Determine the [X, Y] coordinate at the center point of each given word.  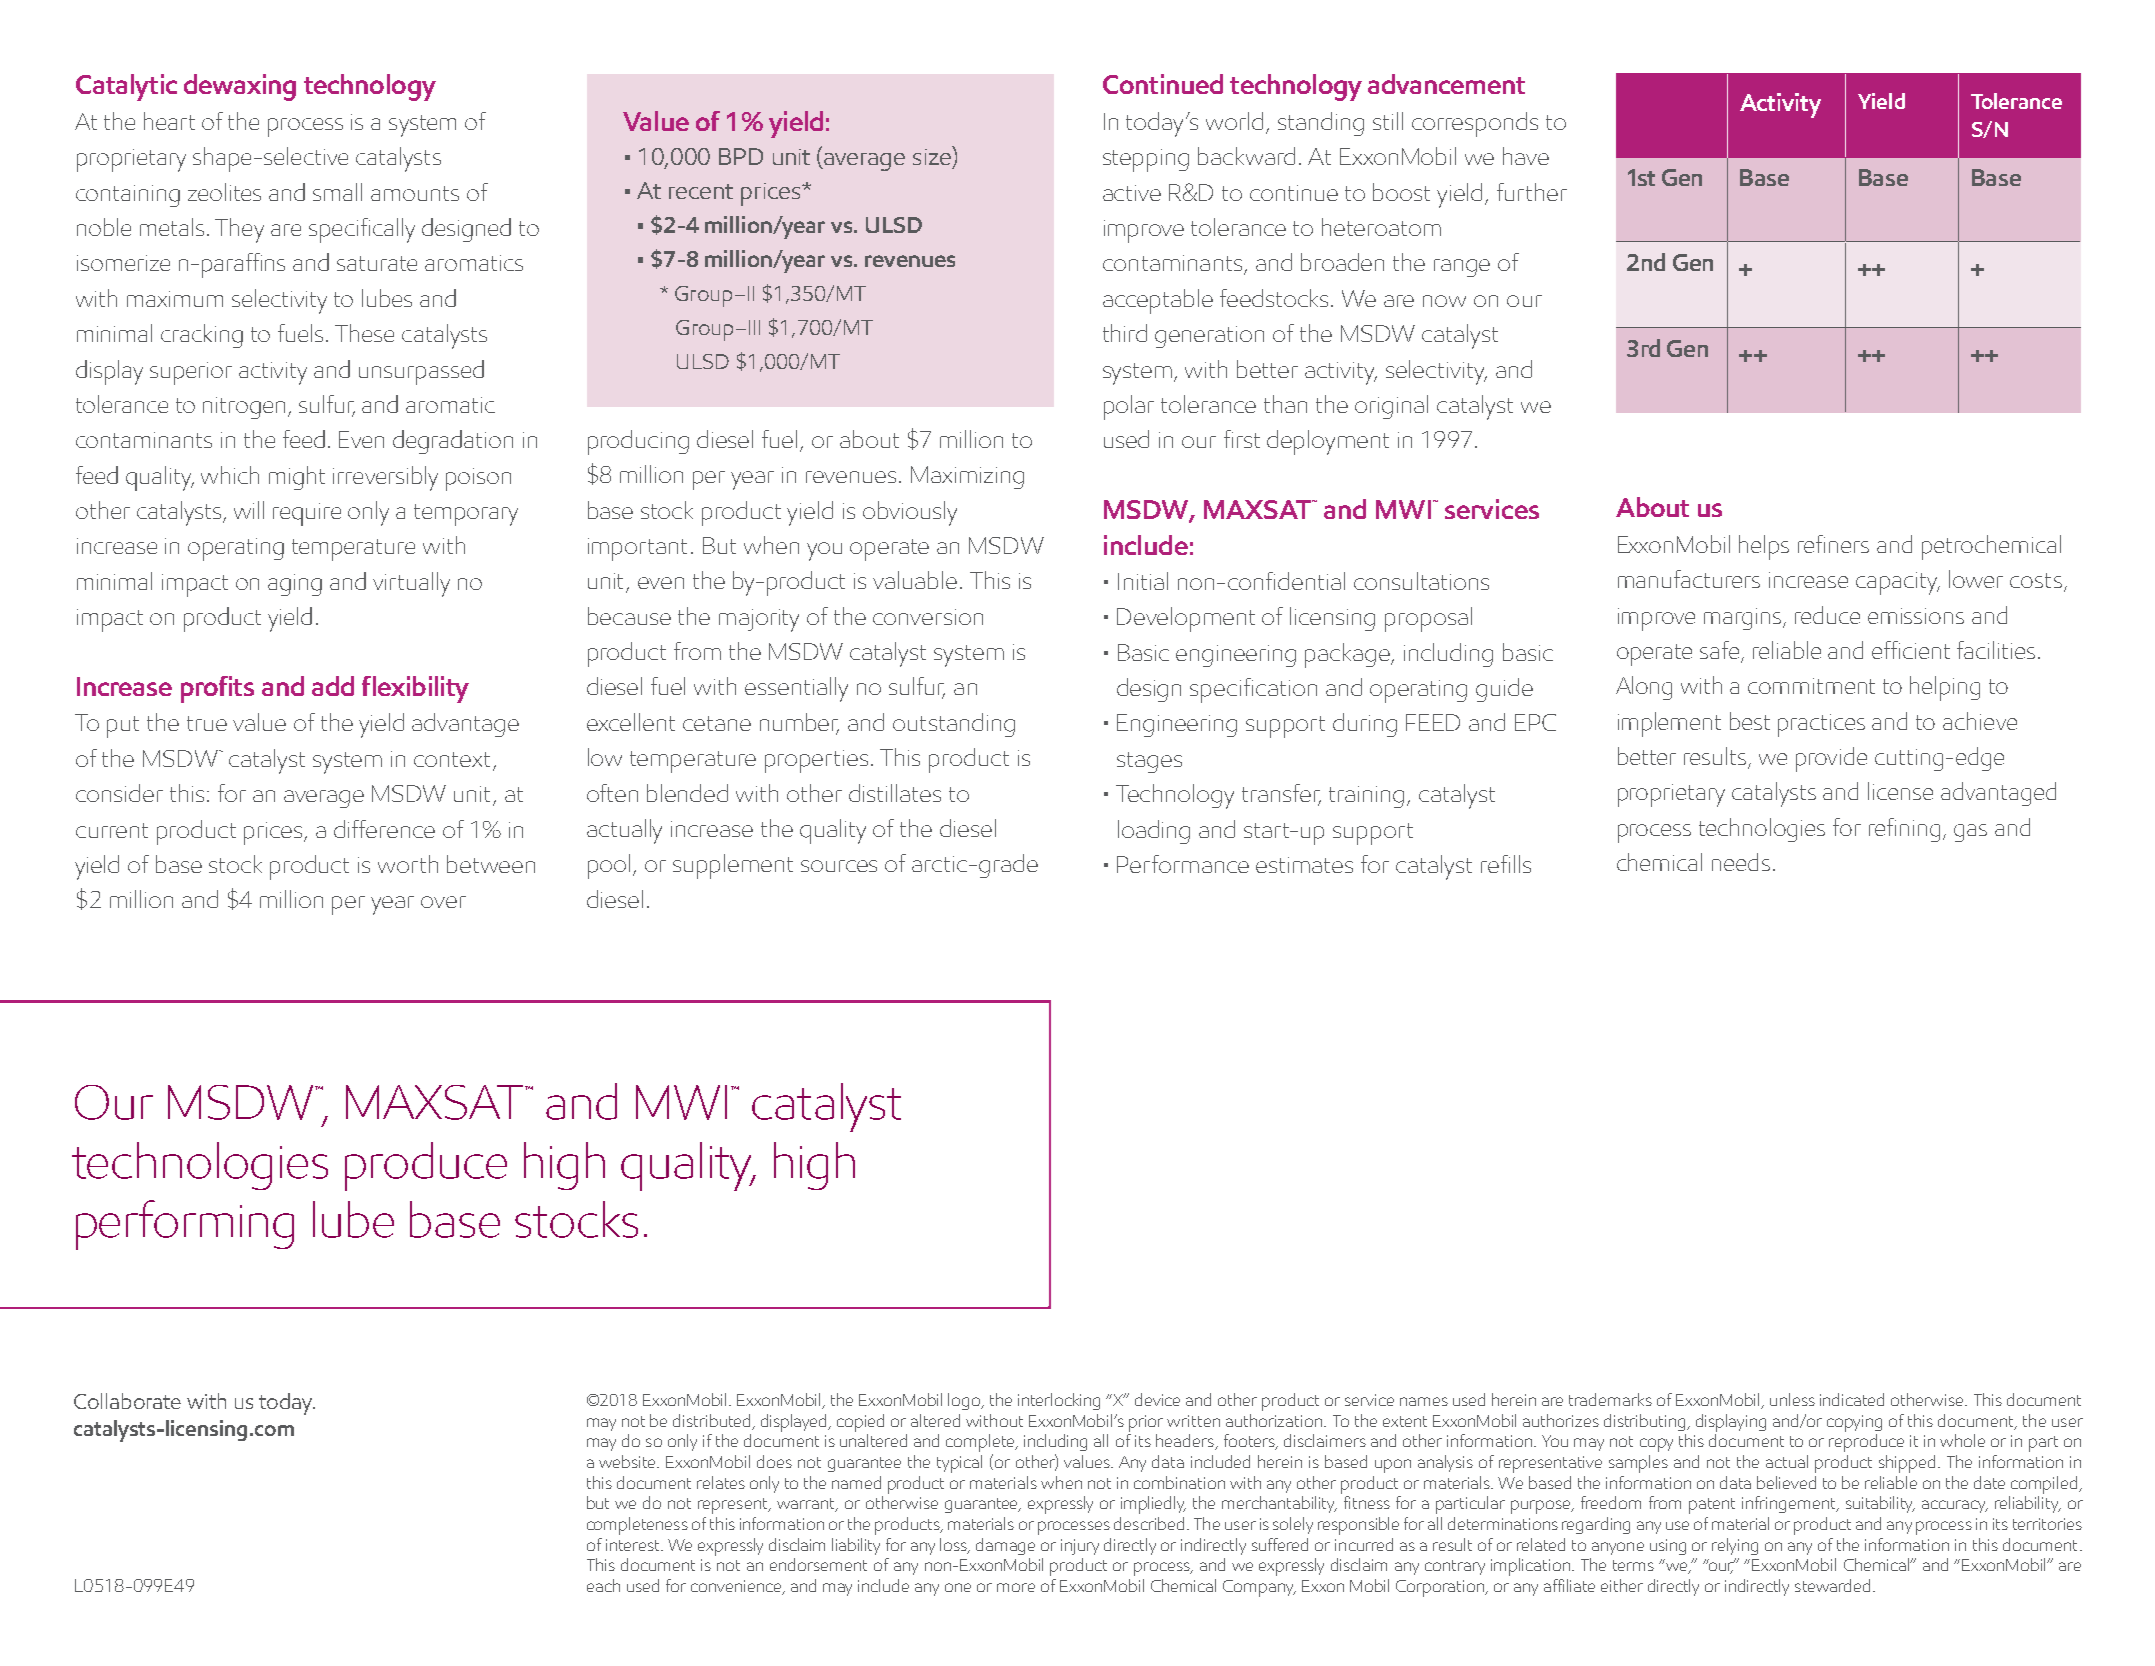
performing [185, 1225]
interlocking [1059, 1401]
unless [1792, 1399]
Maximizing [967, 477]
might [297, 478]
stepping [1146, 160]
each [603, 1585]
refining [1904, 830]
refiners [1833, 544]
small [337, 192]
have [1526, 156]
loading [1154, 832]
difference [384, 829]
